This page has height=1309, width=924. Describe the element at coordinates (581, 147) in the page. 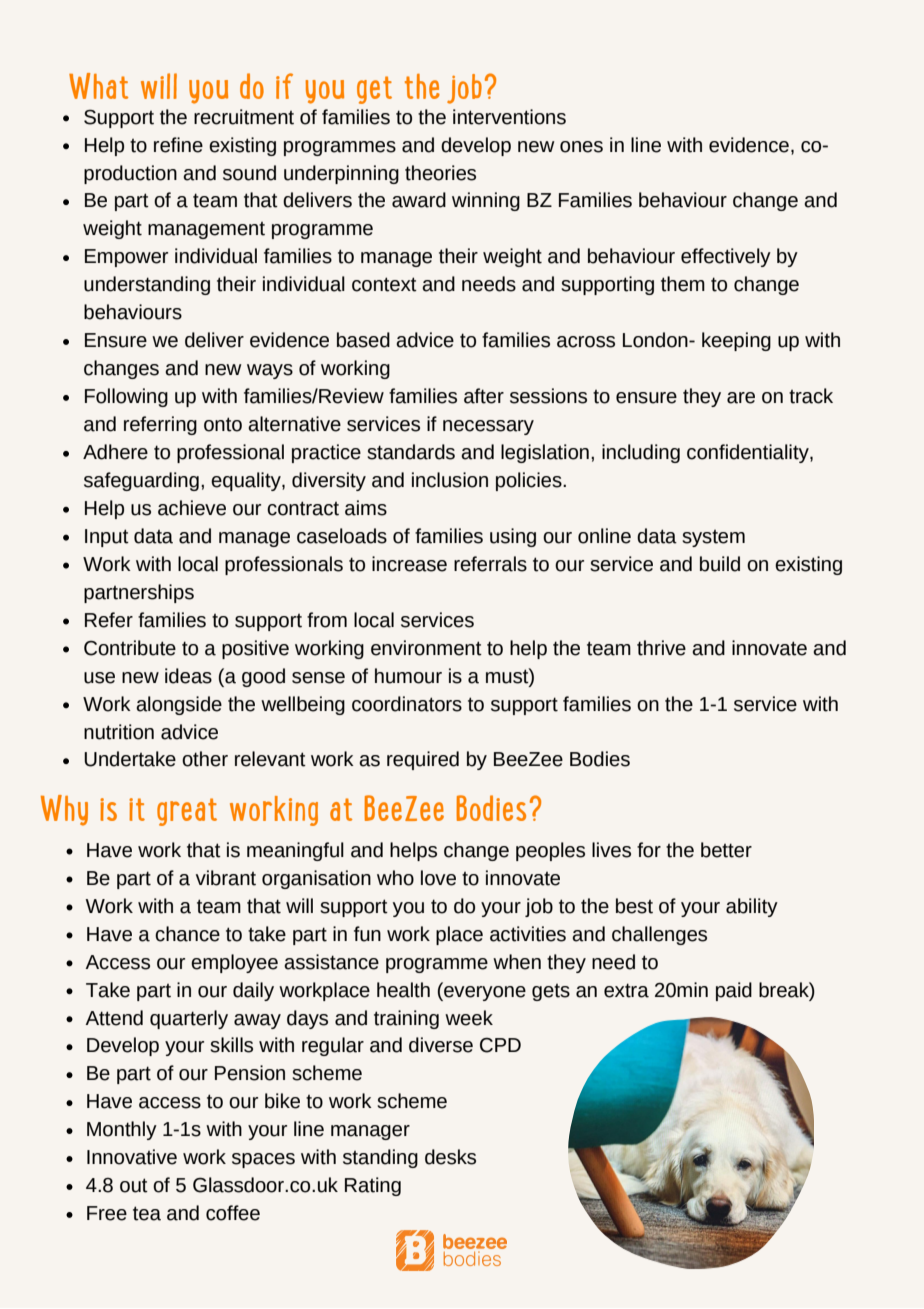

I see `ones` at that location.
